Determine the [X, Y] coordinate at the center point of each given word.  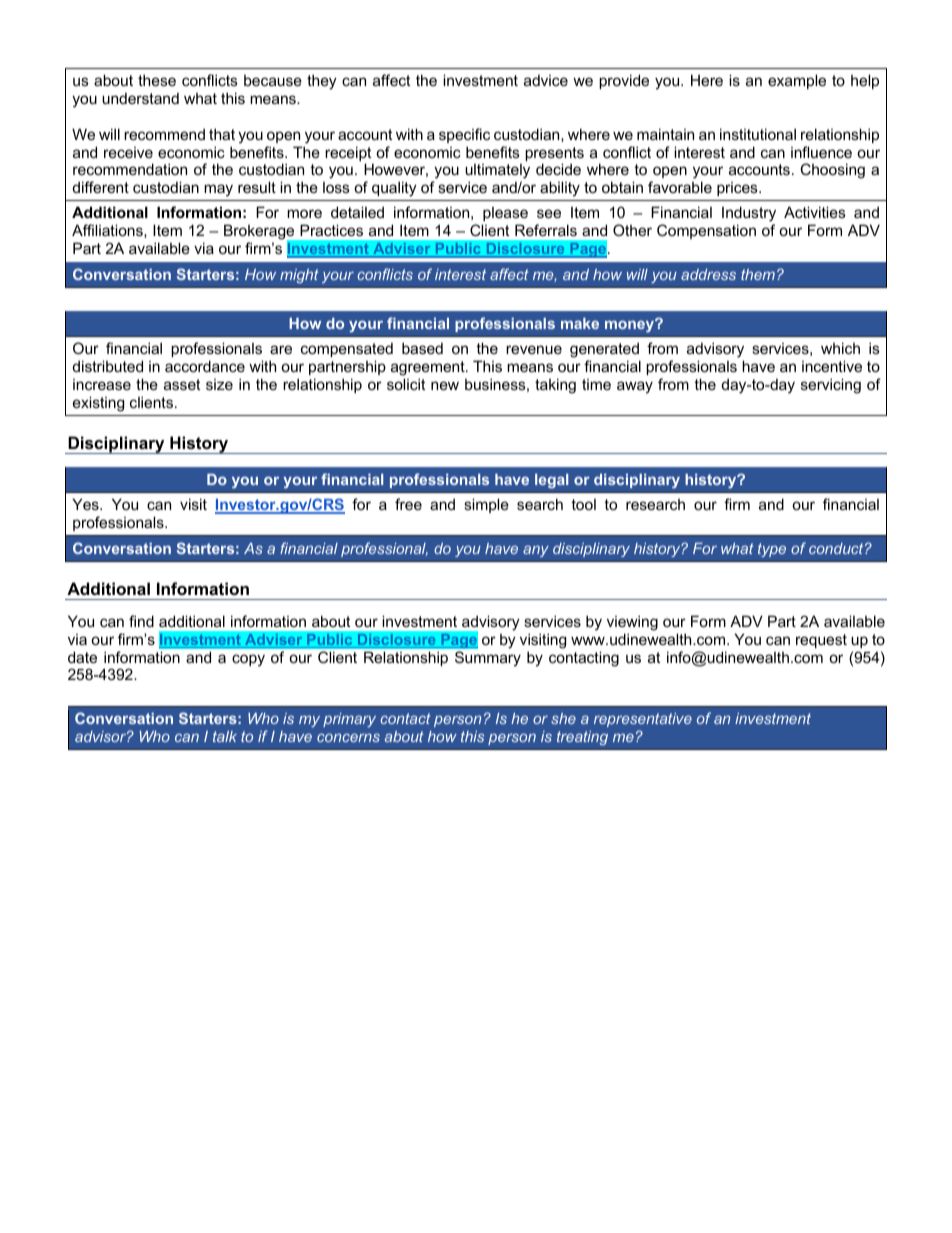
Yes [86, 504]
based [422, 348]
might [299, 276]
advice [546, 80]
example [797, 81]
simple [486, 505]
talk [225, 736]
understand [140, 98]
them [758, 274]
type [772, 550]
